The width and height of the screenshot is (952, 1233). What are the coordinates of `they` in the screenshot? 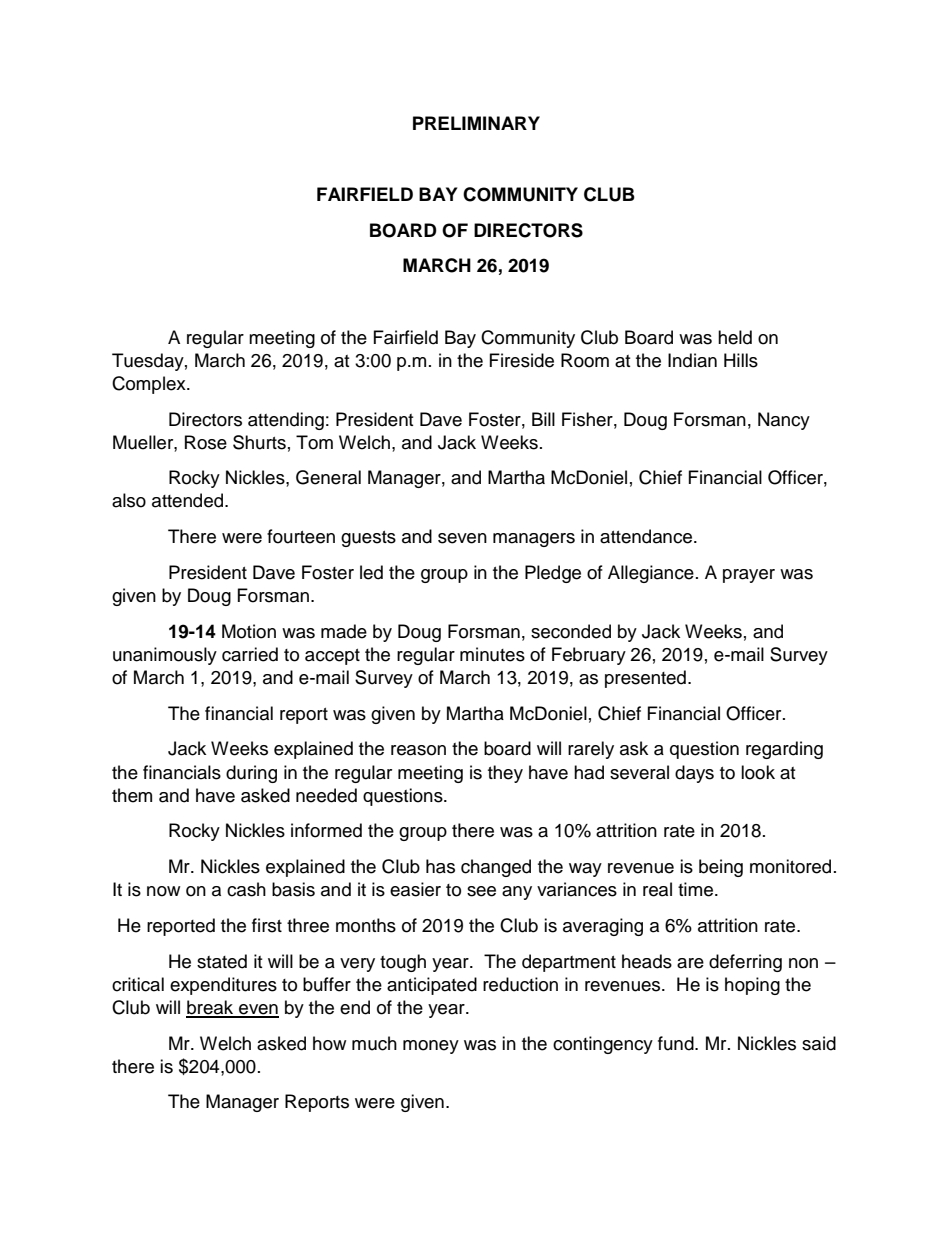 It's located at (505, 774).
